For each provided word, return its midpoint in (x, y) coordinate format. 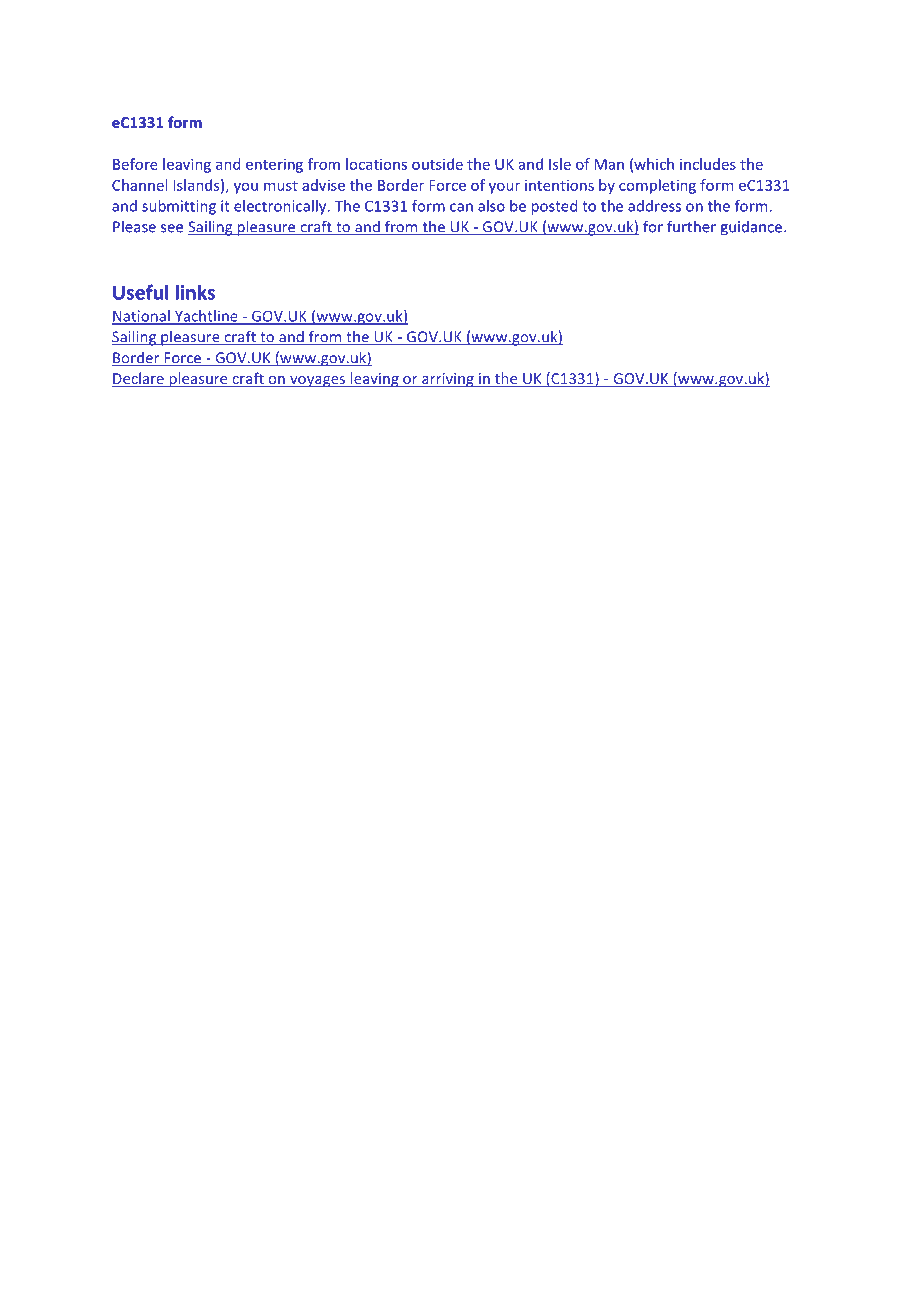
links (195, 292)
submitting (179, 207)
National (142, 317)
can (461, 207)
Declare (139, 379)
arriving (448, 380)
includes (708, 164)
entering (274, 165)
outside (437, 164)
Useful (141, 292)
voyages (318, 381)
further (691, 226)
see (172, 228)
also (491, 206)
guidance (752, 228)
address (654, 206)
